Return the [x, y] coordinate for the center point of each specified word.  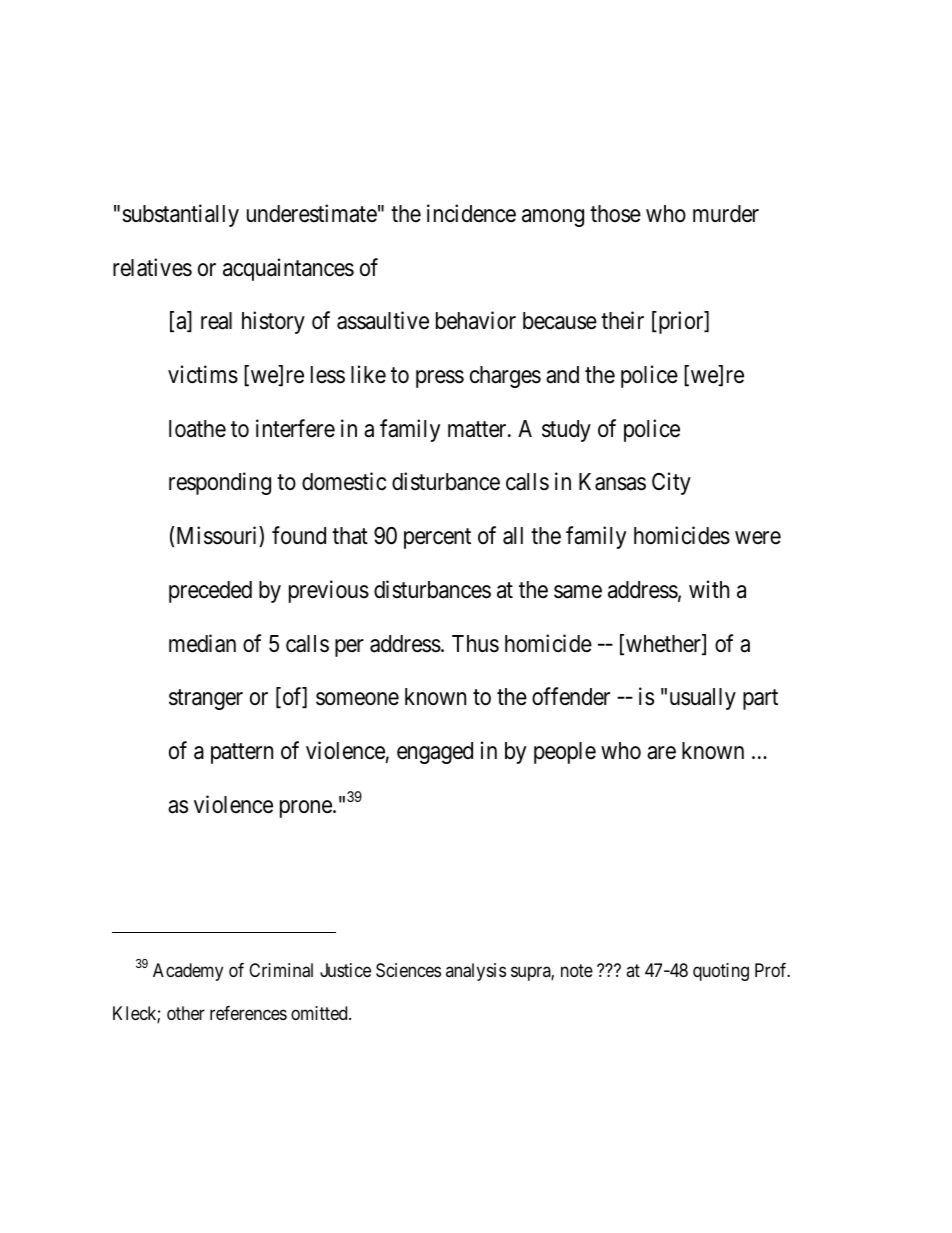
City [671, 484]
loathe [197, 429]
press [440, 379]
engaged [435, 753]
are [661, 753]
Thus [475, 644]
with [709, 589]
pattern [242, 754]
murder [726, 214]
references [248, 1013]
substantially [180, 215]
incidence [471, 213]
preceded [210, 592]
